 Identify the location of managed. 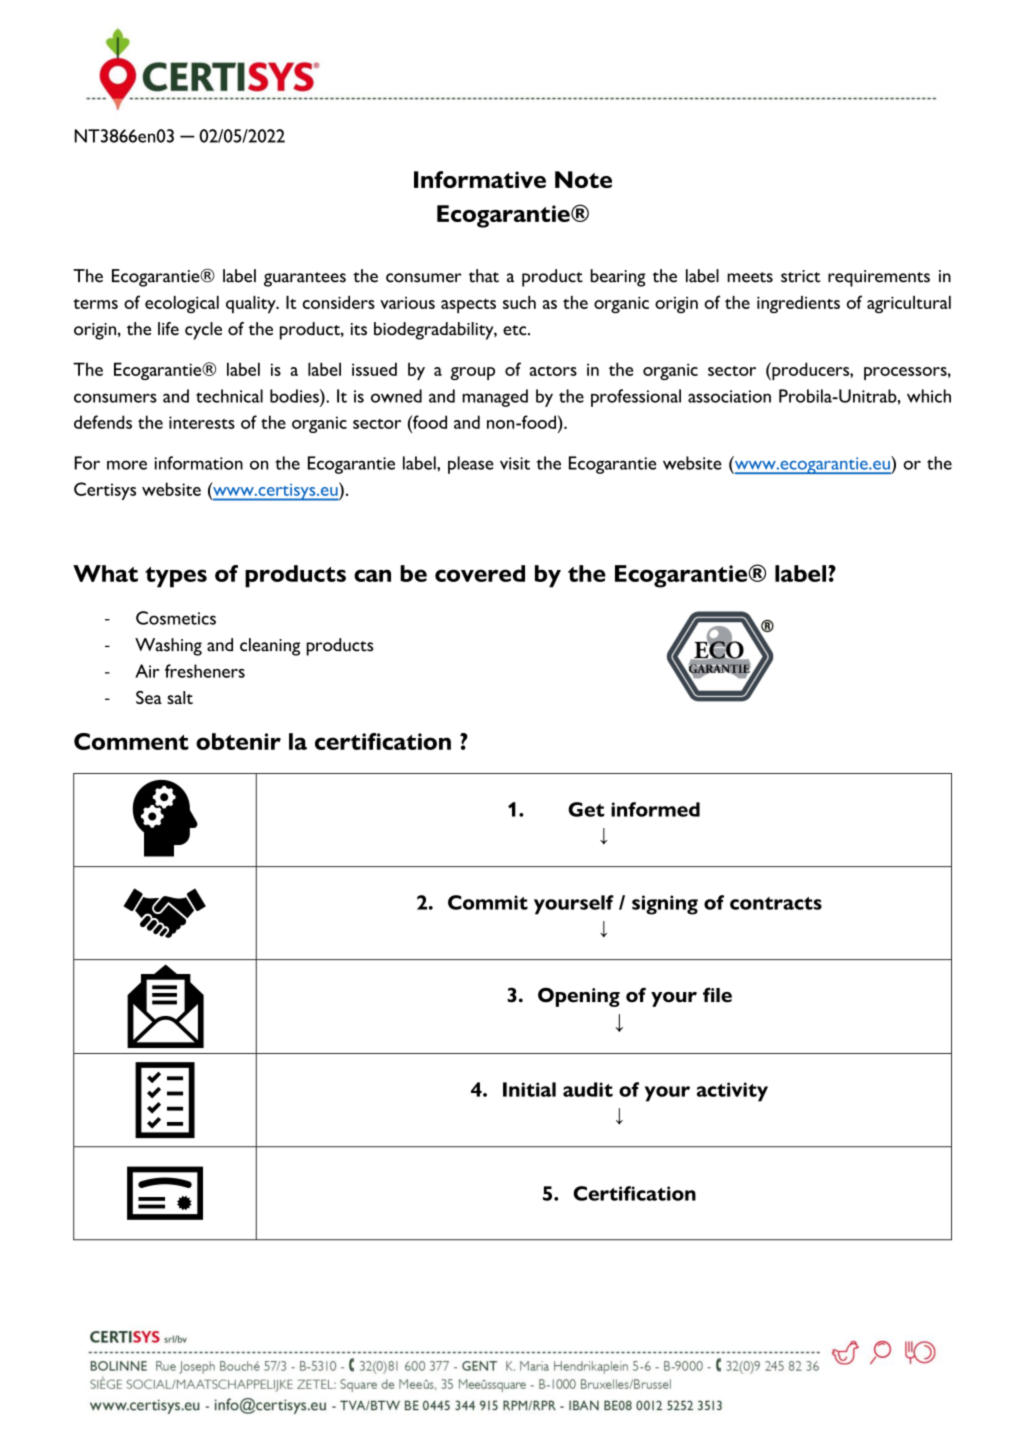
(495, 398).
